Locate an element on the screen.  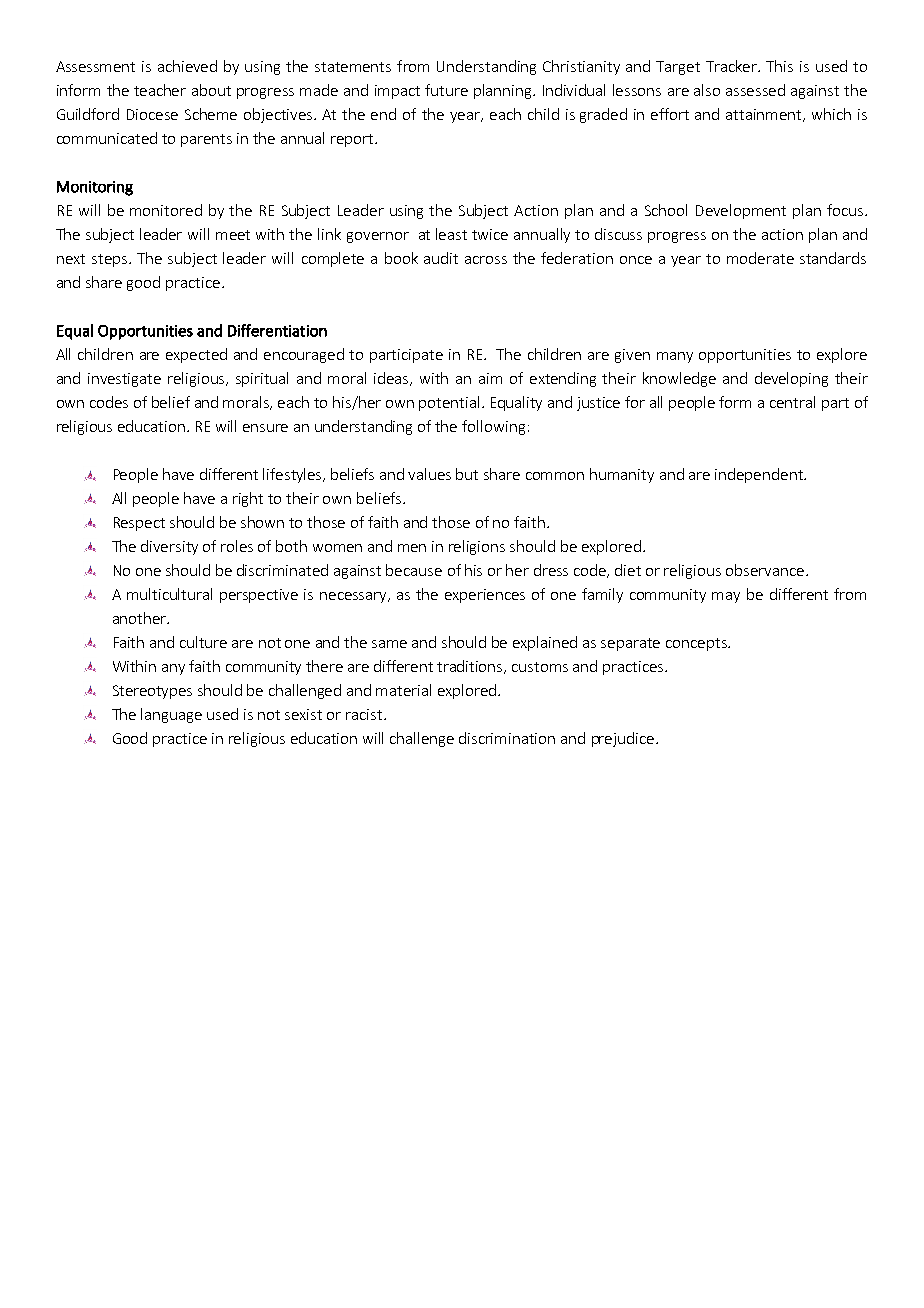
assessed is located at coordinates (755, 90).
